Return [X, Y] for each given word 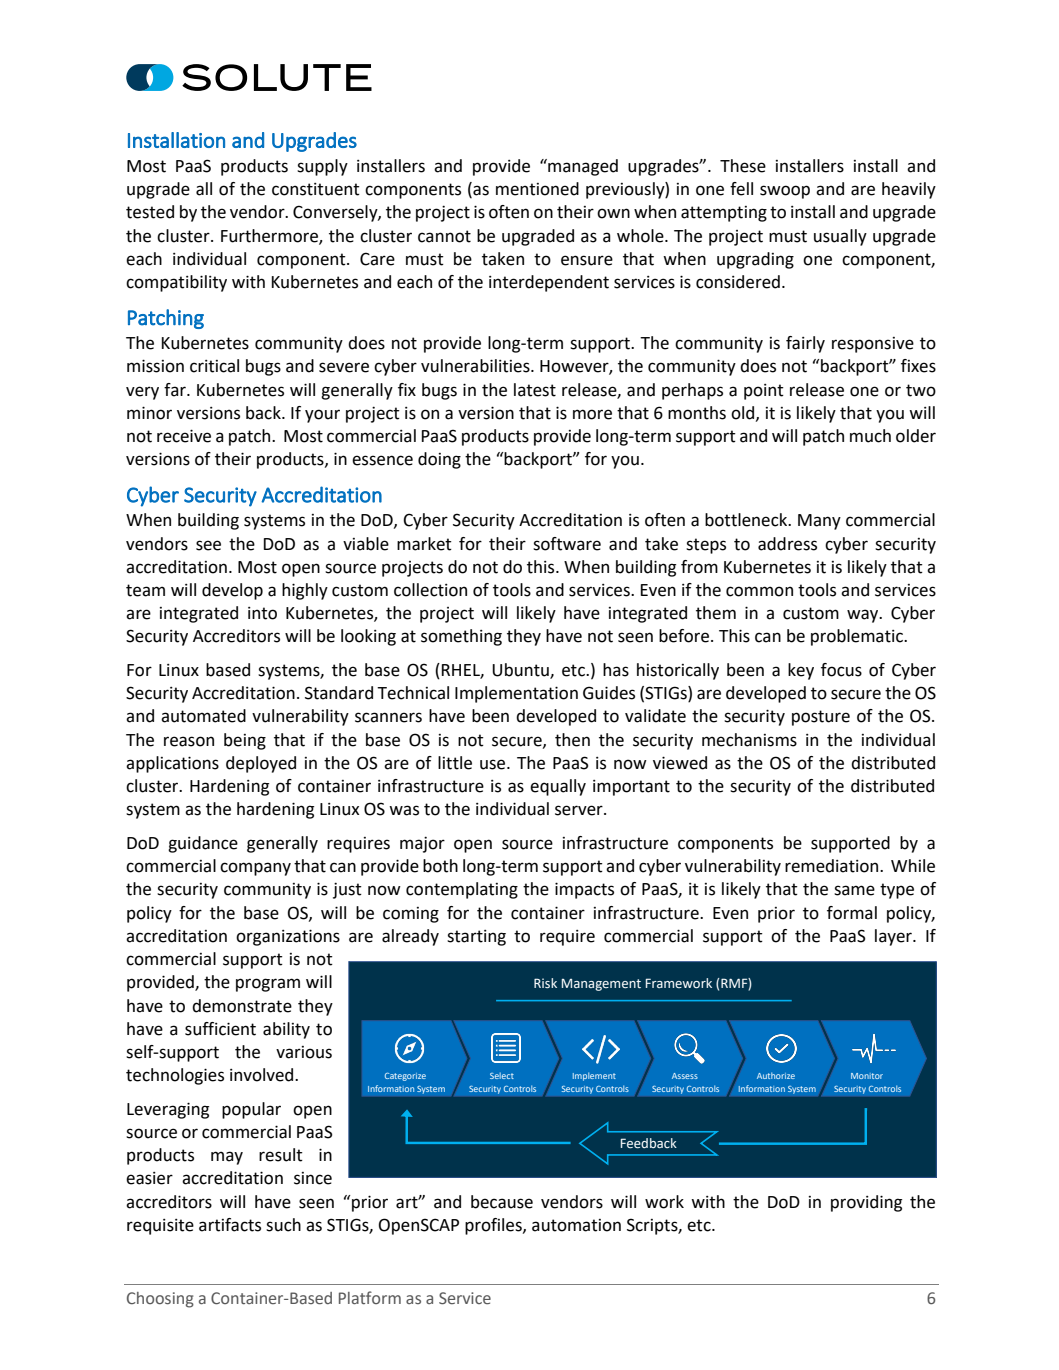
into [262, 613]
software [567, 544]
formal [852, 913]
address [787, 544]
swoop [785, 192]
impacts [584, 890]
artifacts [230, 1225]
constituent [316, 189]
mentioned [537, 189]
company [255, 869]
